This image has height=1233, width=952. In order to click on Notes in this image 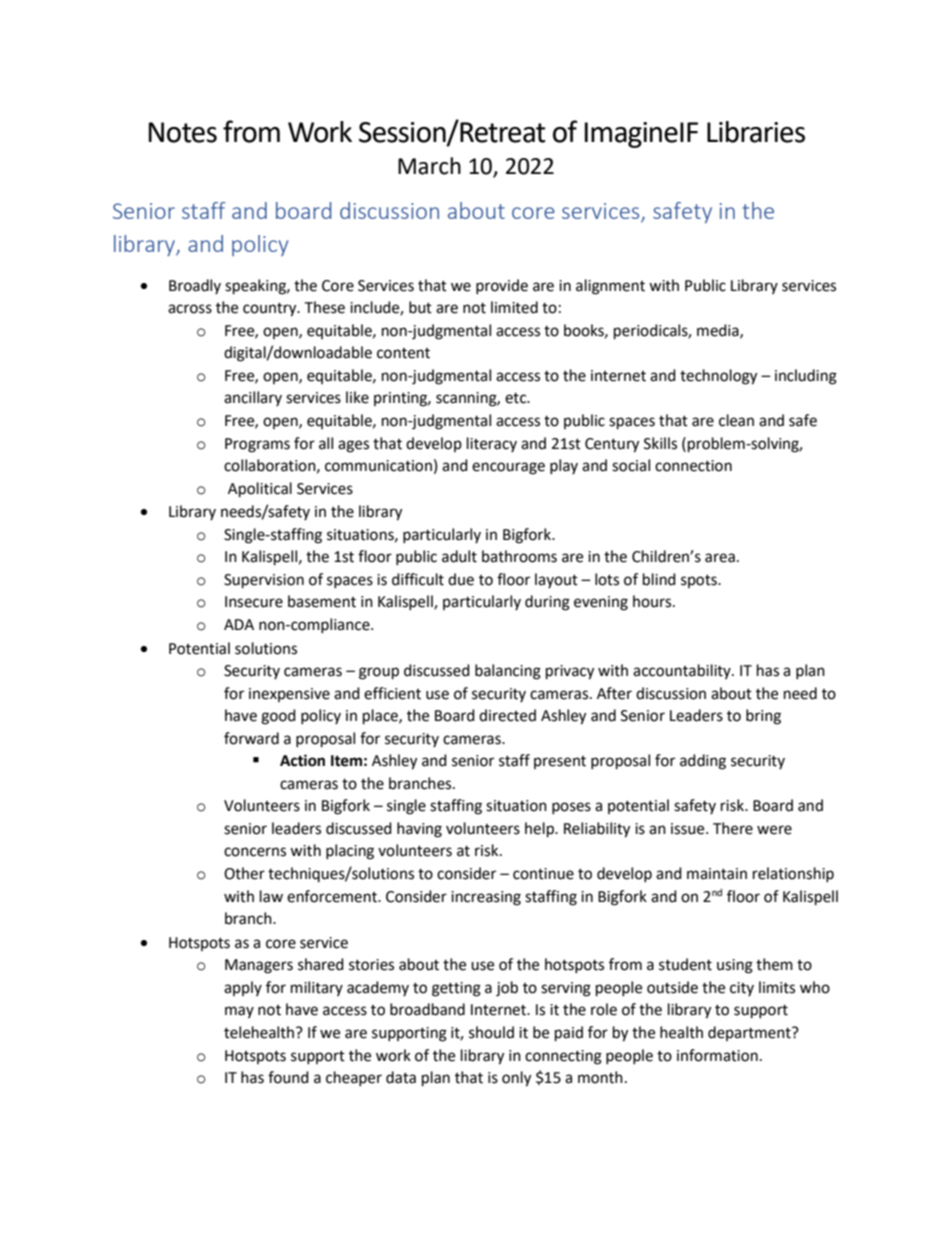, I will do `click(183, 132)`.
